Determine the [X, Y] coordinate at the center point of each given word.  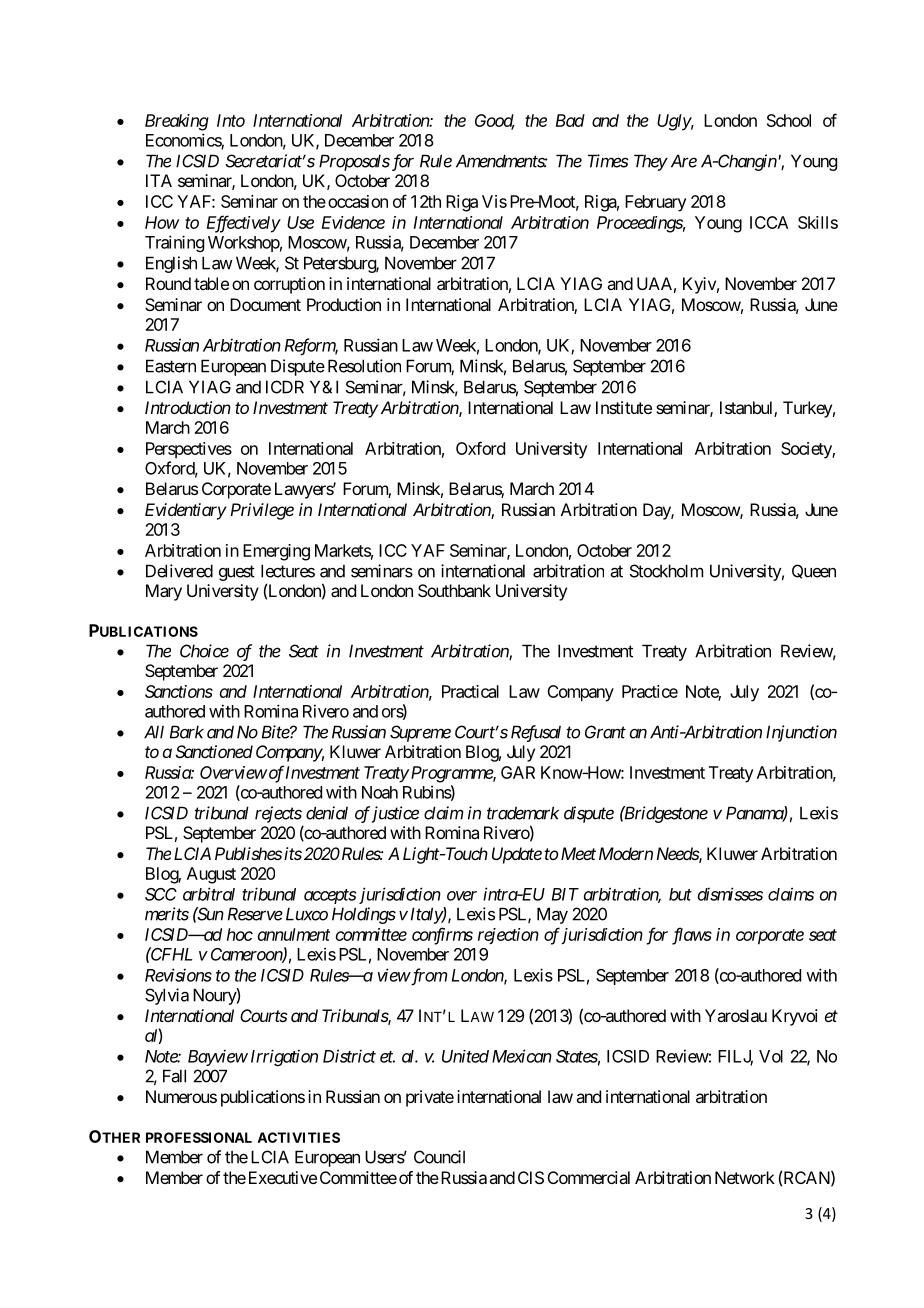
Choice [204, 651]
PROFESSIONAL [199, 1137]
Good [495, 122]
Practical [470, 691]
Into [231, 120]
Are [684, 161]
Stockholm [666, 571]
